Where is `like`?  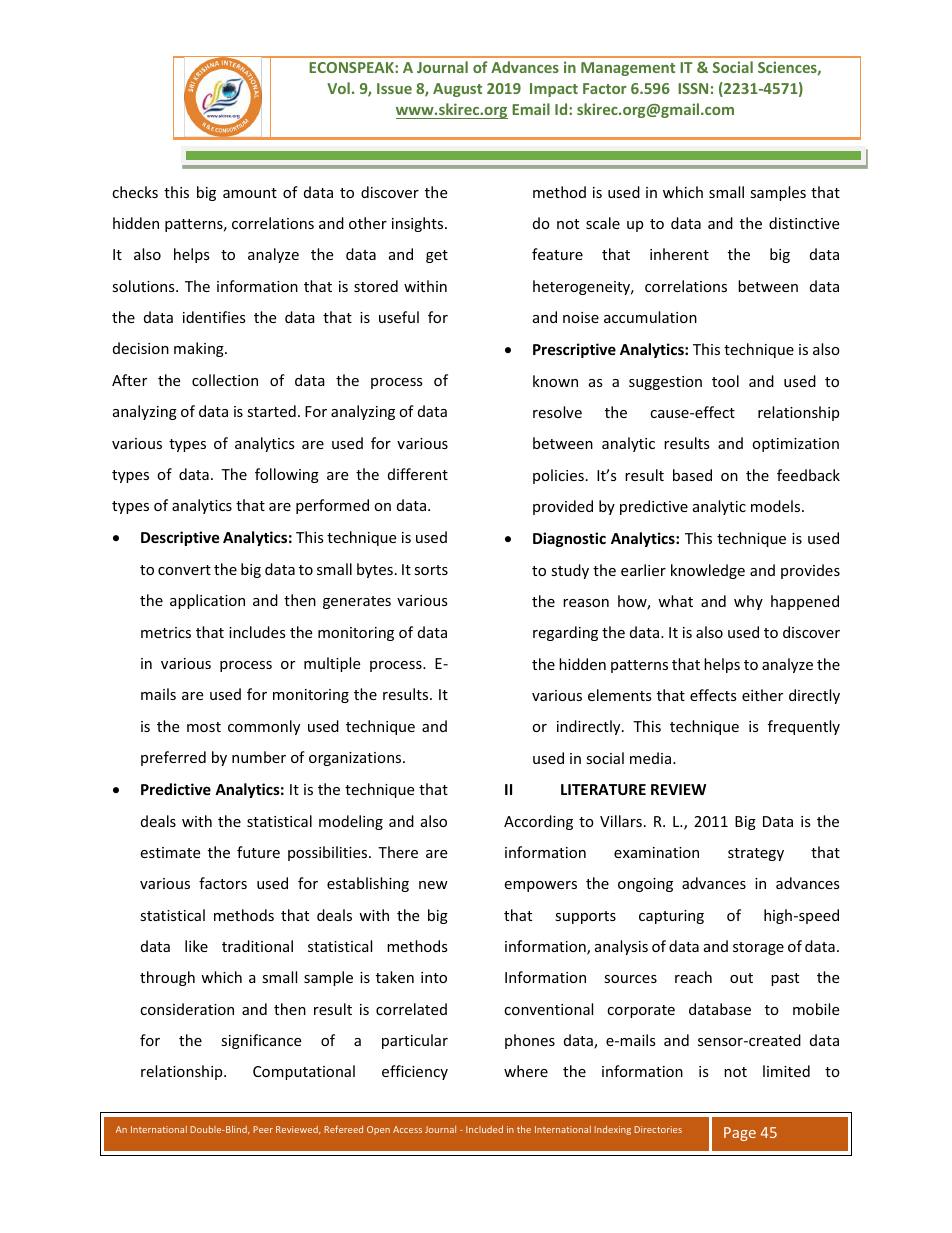
like is located at coordinates (196, 946).
